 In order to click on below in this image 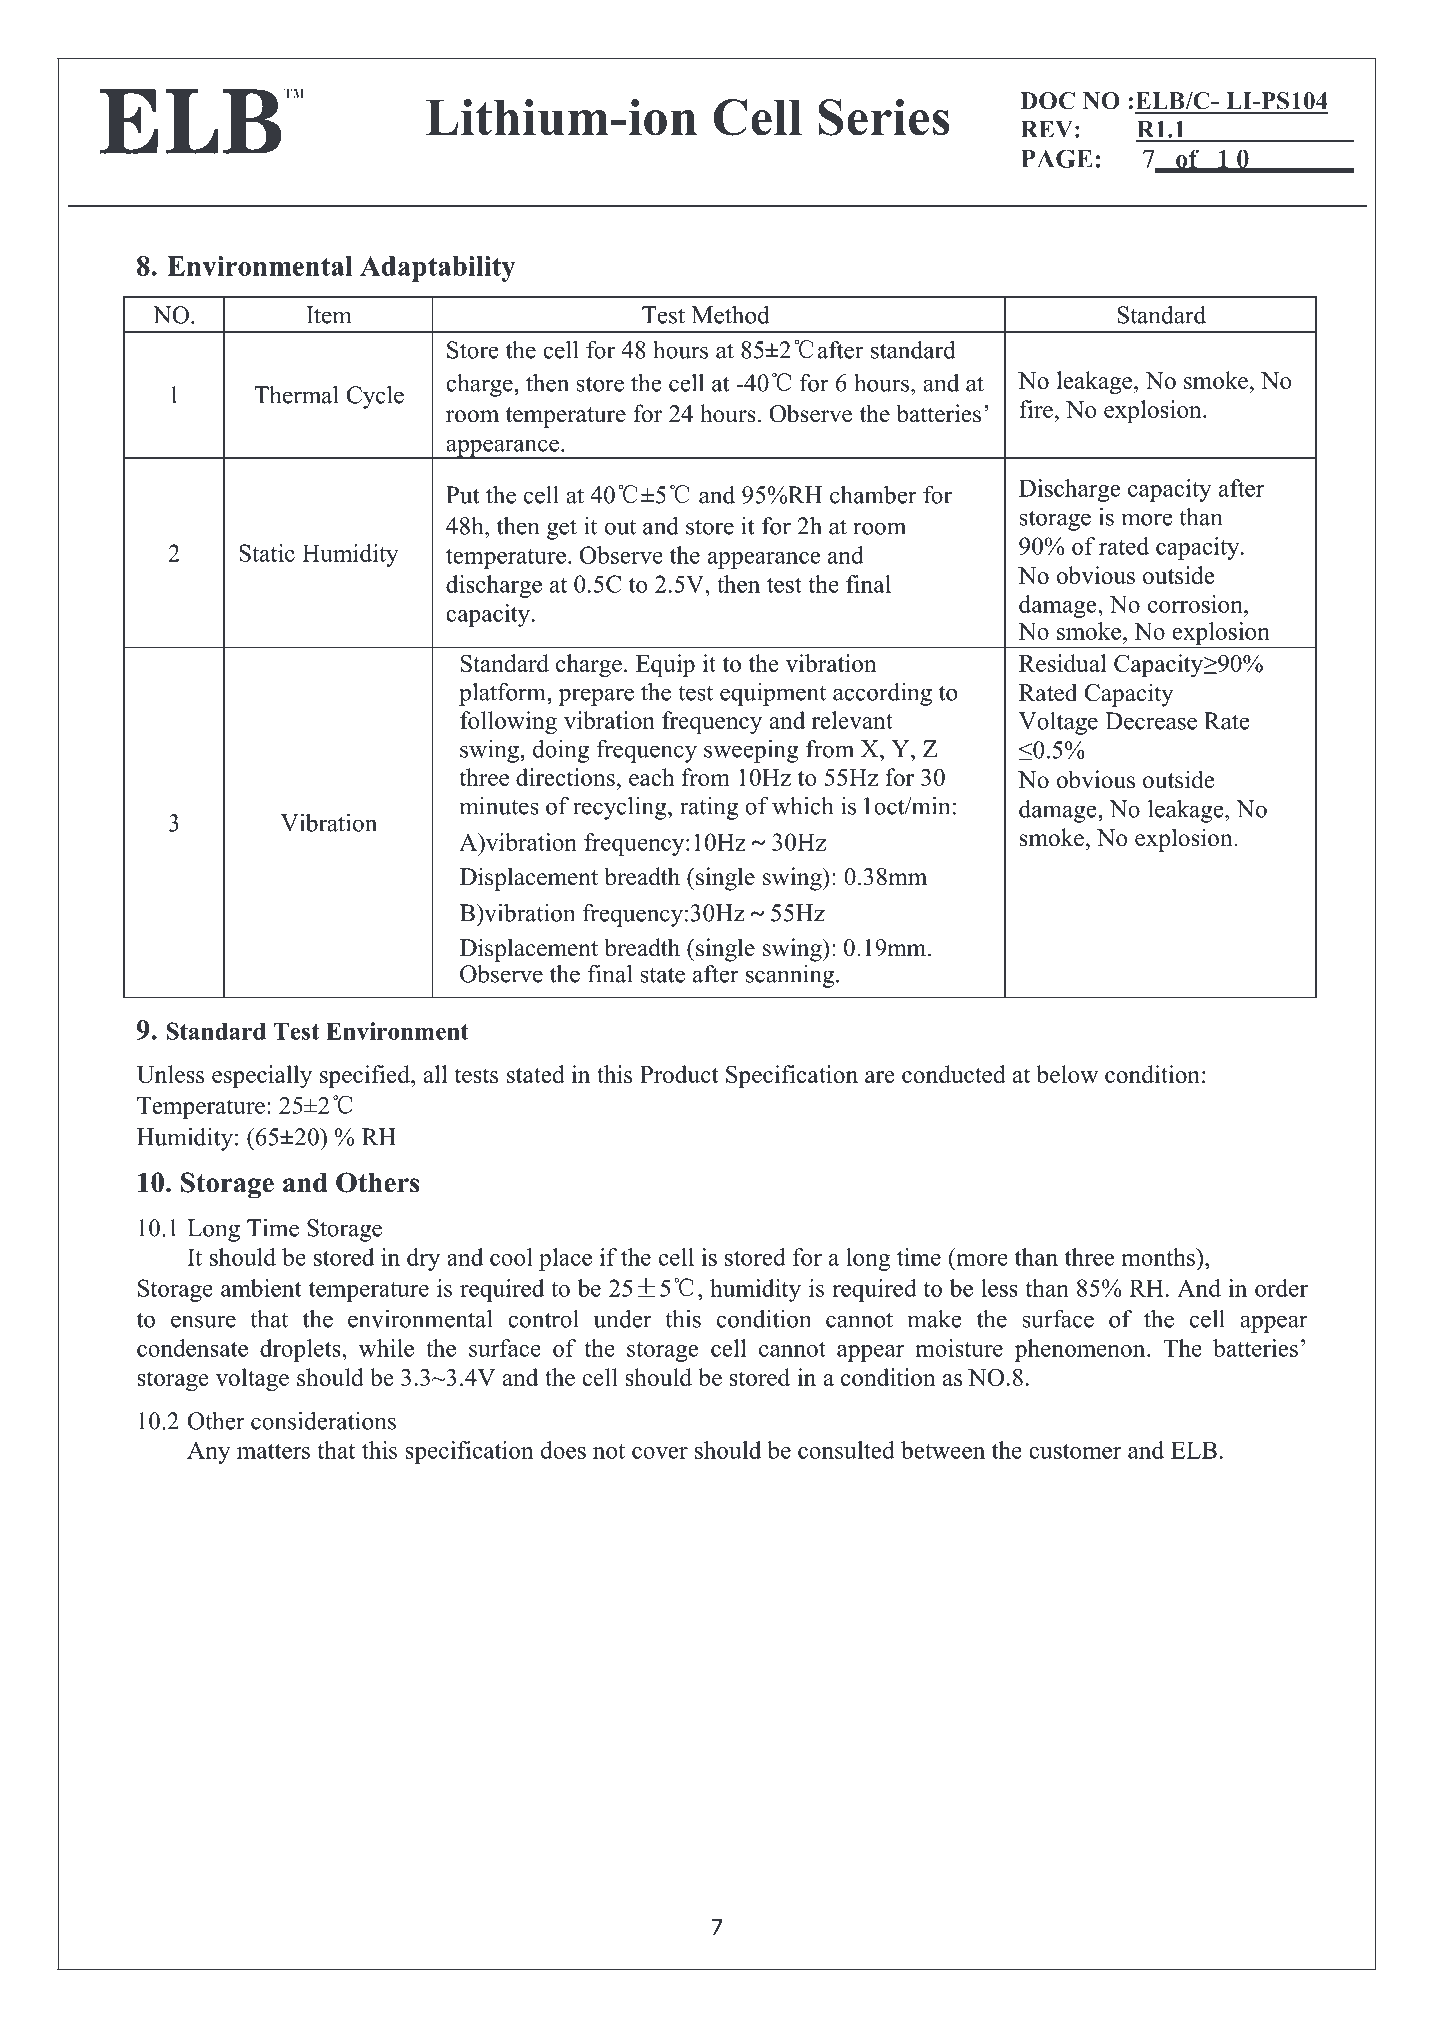, I will do `click(1067, 1074)`.
